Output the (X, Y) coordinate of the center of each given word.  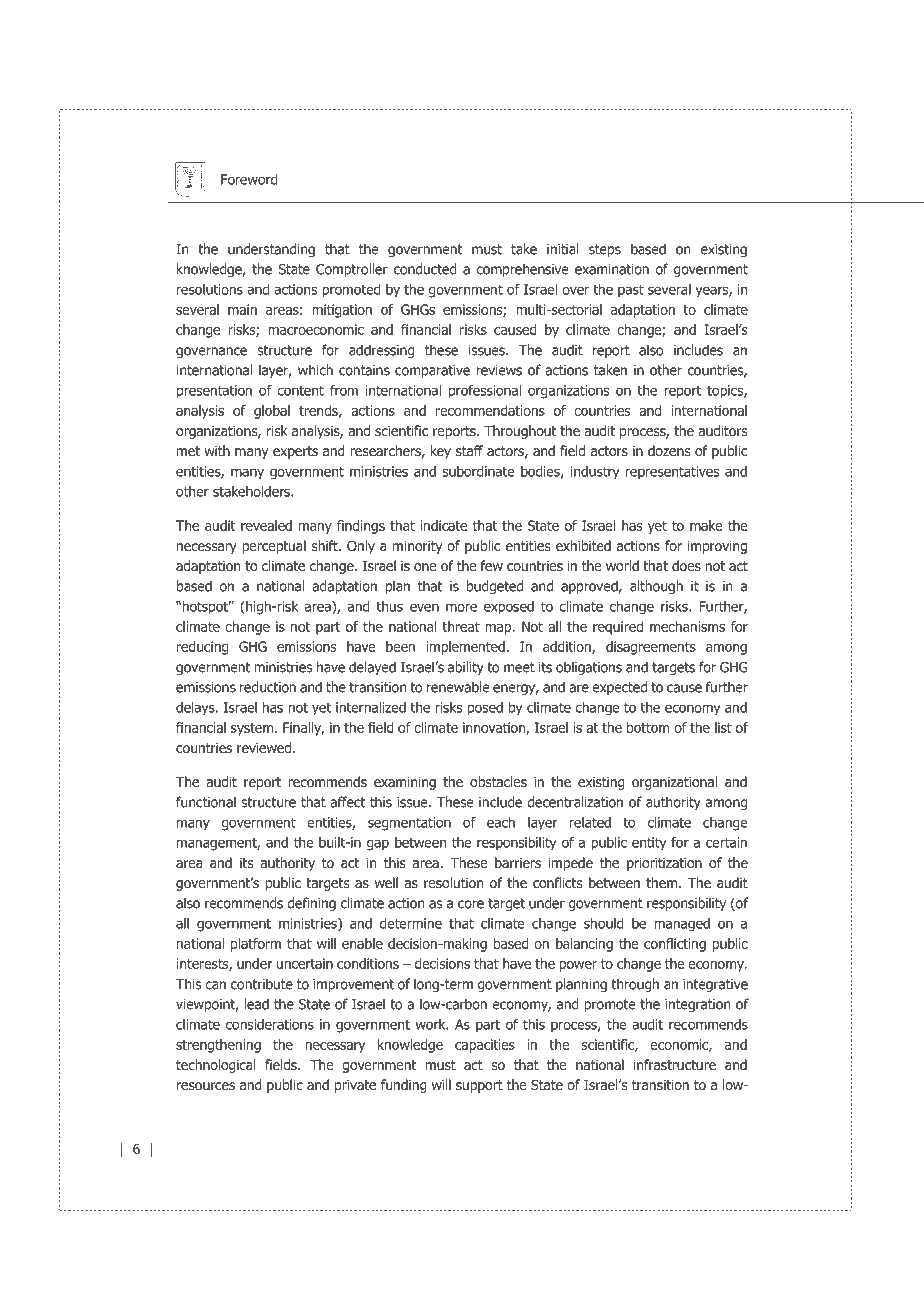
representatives (672, 473)
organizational (674, 783)
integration (697, 1005)
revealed (266, 525)
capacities (485, 1046)
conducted (425, 269)
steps (605, 250)
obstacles (498, 781)
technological (216, 1066)
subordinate (478, 471)
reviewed (264, 747)
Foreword (249, 179)
